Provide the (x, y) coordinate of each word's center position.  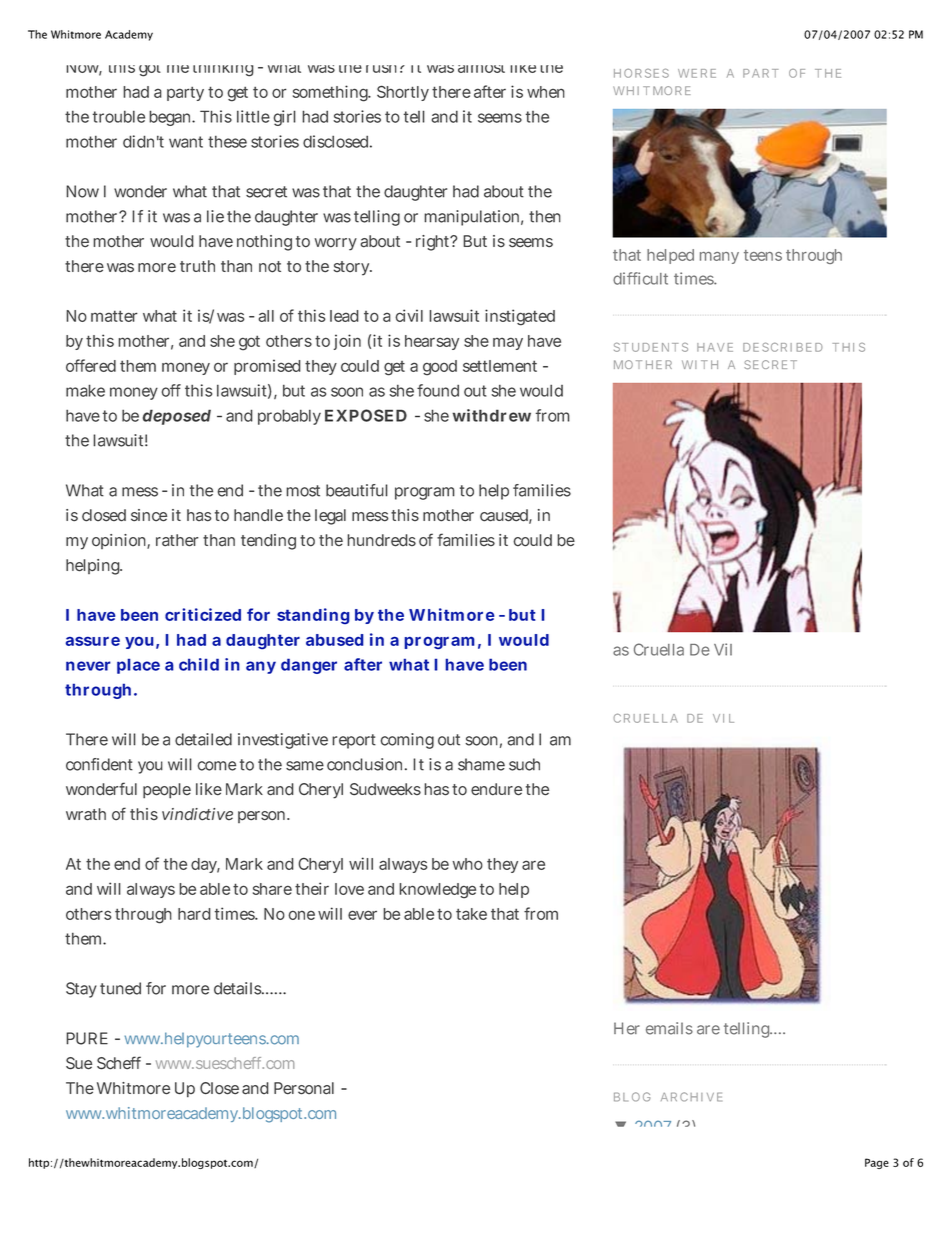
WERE (697, 73)
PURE (87, 1038)
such (524, 764)
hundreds (381, 540)
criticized (203, 614)
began (171, 118)
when (546, 92)
